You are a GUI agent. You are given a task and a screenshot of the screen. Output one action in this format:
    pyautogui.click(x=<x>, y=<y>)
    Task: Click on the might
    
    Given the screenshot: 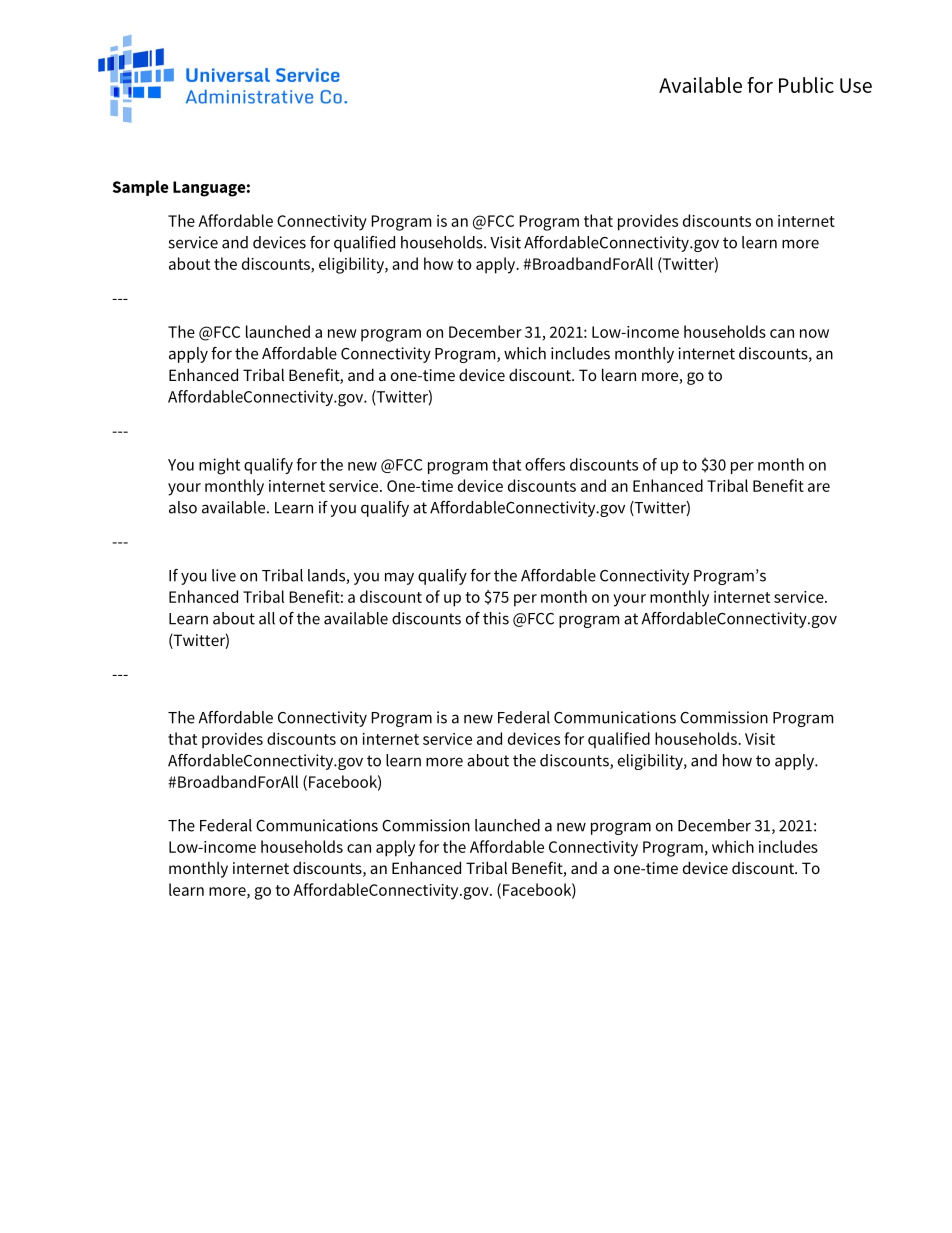 What is the action you would take?
    pyautogui.click(x=219, y=466)
